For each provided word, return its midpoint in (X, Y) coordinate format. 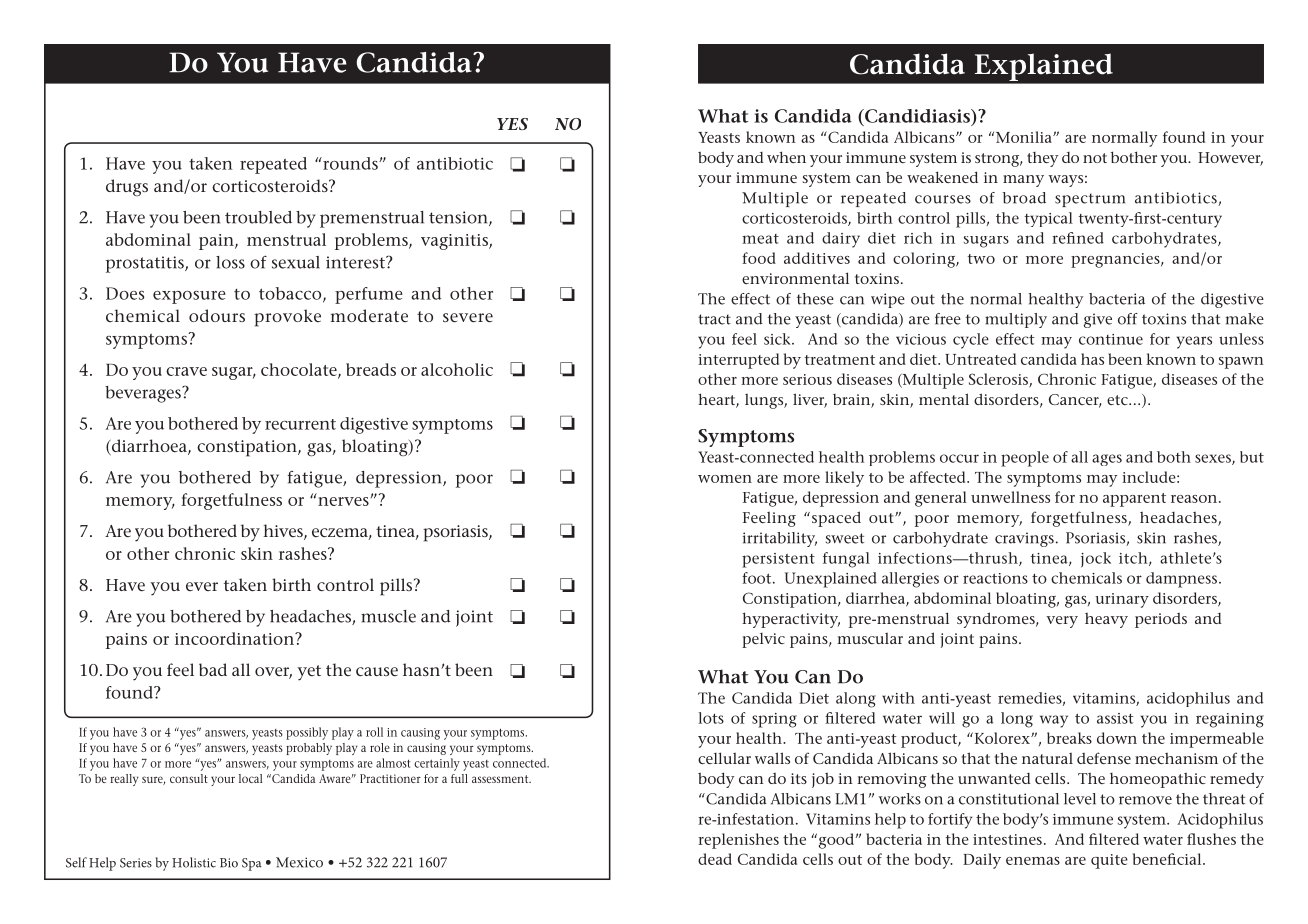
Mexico (299, 862)
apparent (1134, 500)
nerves (344, 501)
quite (1109, 861)
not (1095, 158)
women (725, 479)
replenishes (738, 841)
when (786, 157)
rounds (350, 163)
